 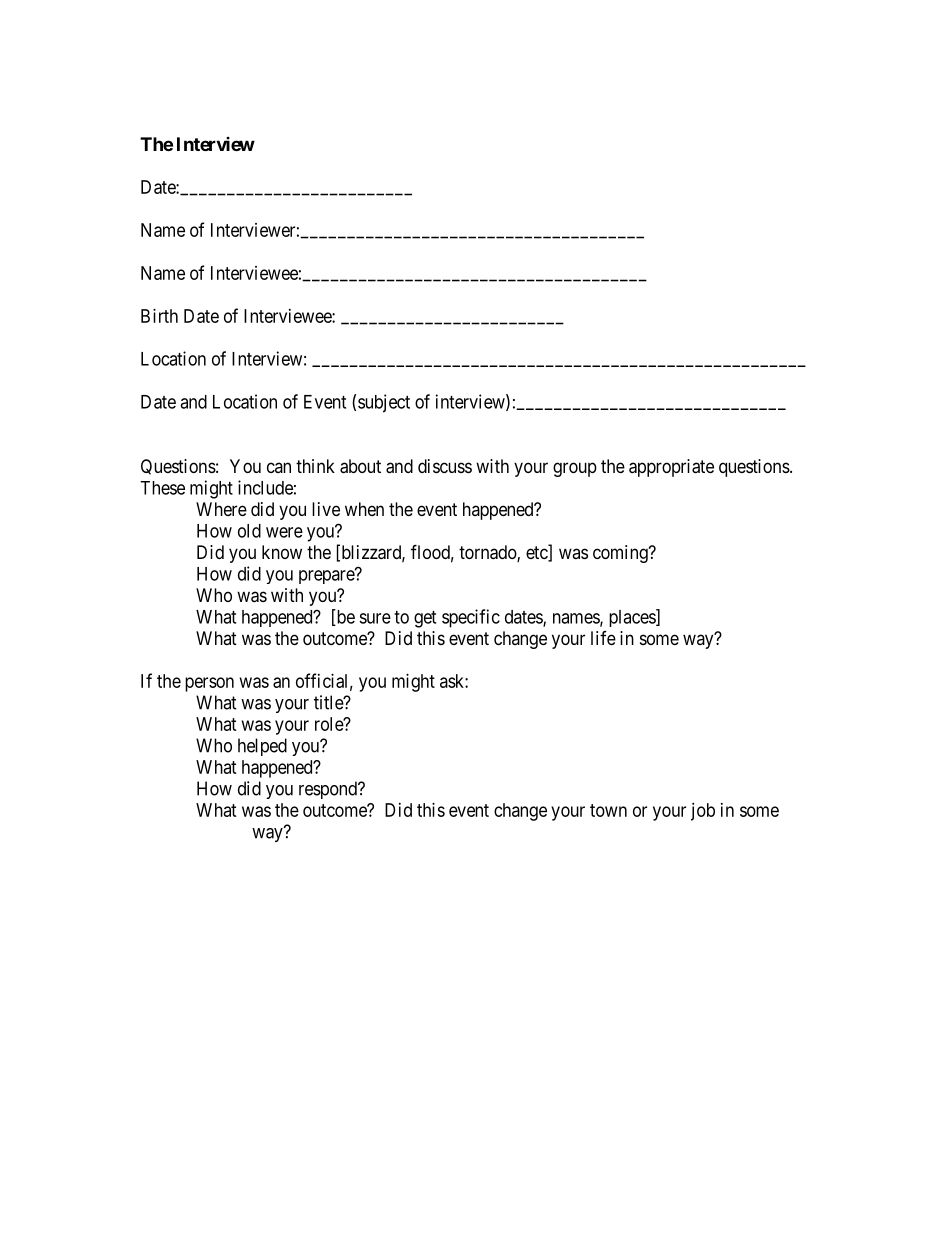 What do you see at coordinates (209, 684) in the image?
I see `person` at bounding box center [209, 684].
